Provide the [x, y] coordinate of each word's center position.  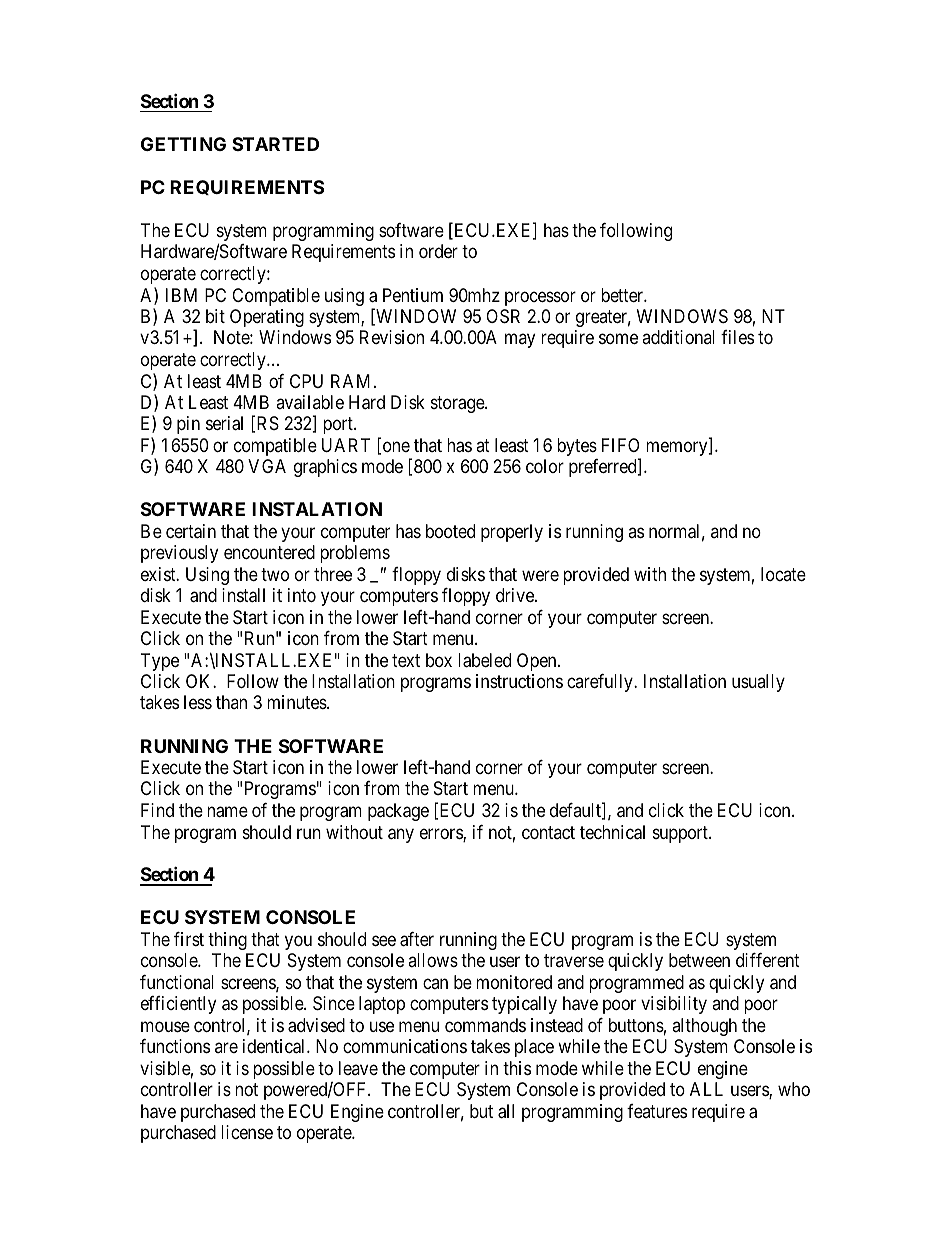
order [438, 251]
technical [612, 832]
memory [678, 448]
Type [160, 662]
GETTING [183, 144]
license [247, 1132]
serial [224, 423]
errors [442, 835]
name [227, 812]
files [737, 337]
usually [758, 683]
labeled [484, 660]
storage [458, 404]
